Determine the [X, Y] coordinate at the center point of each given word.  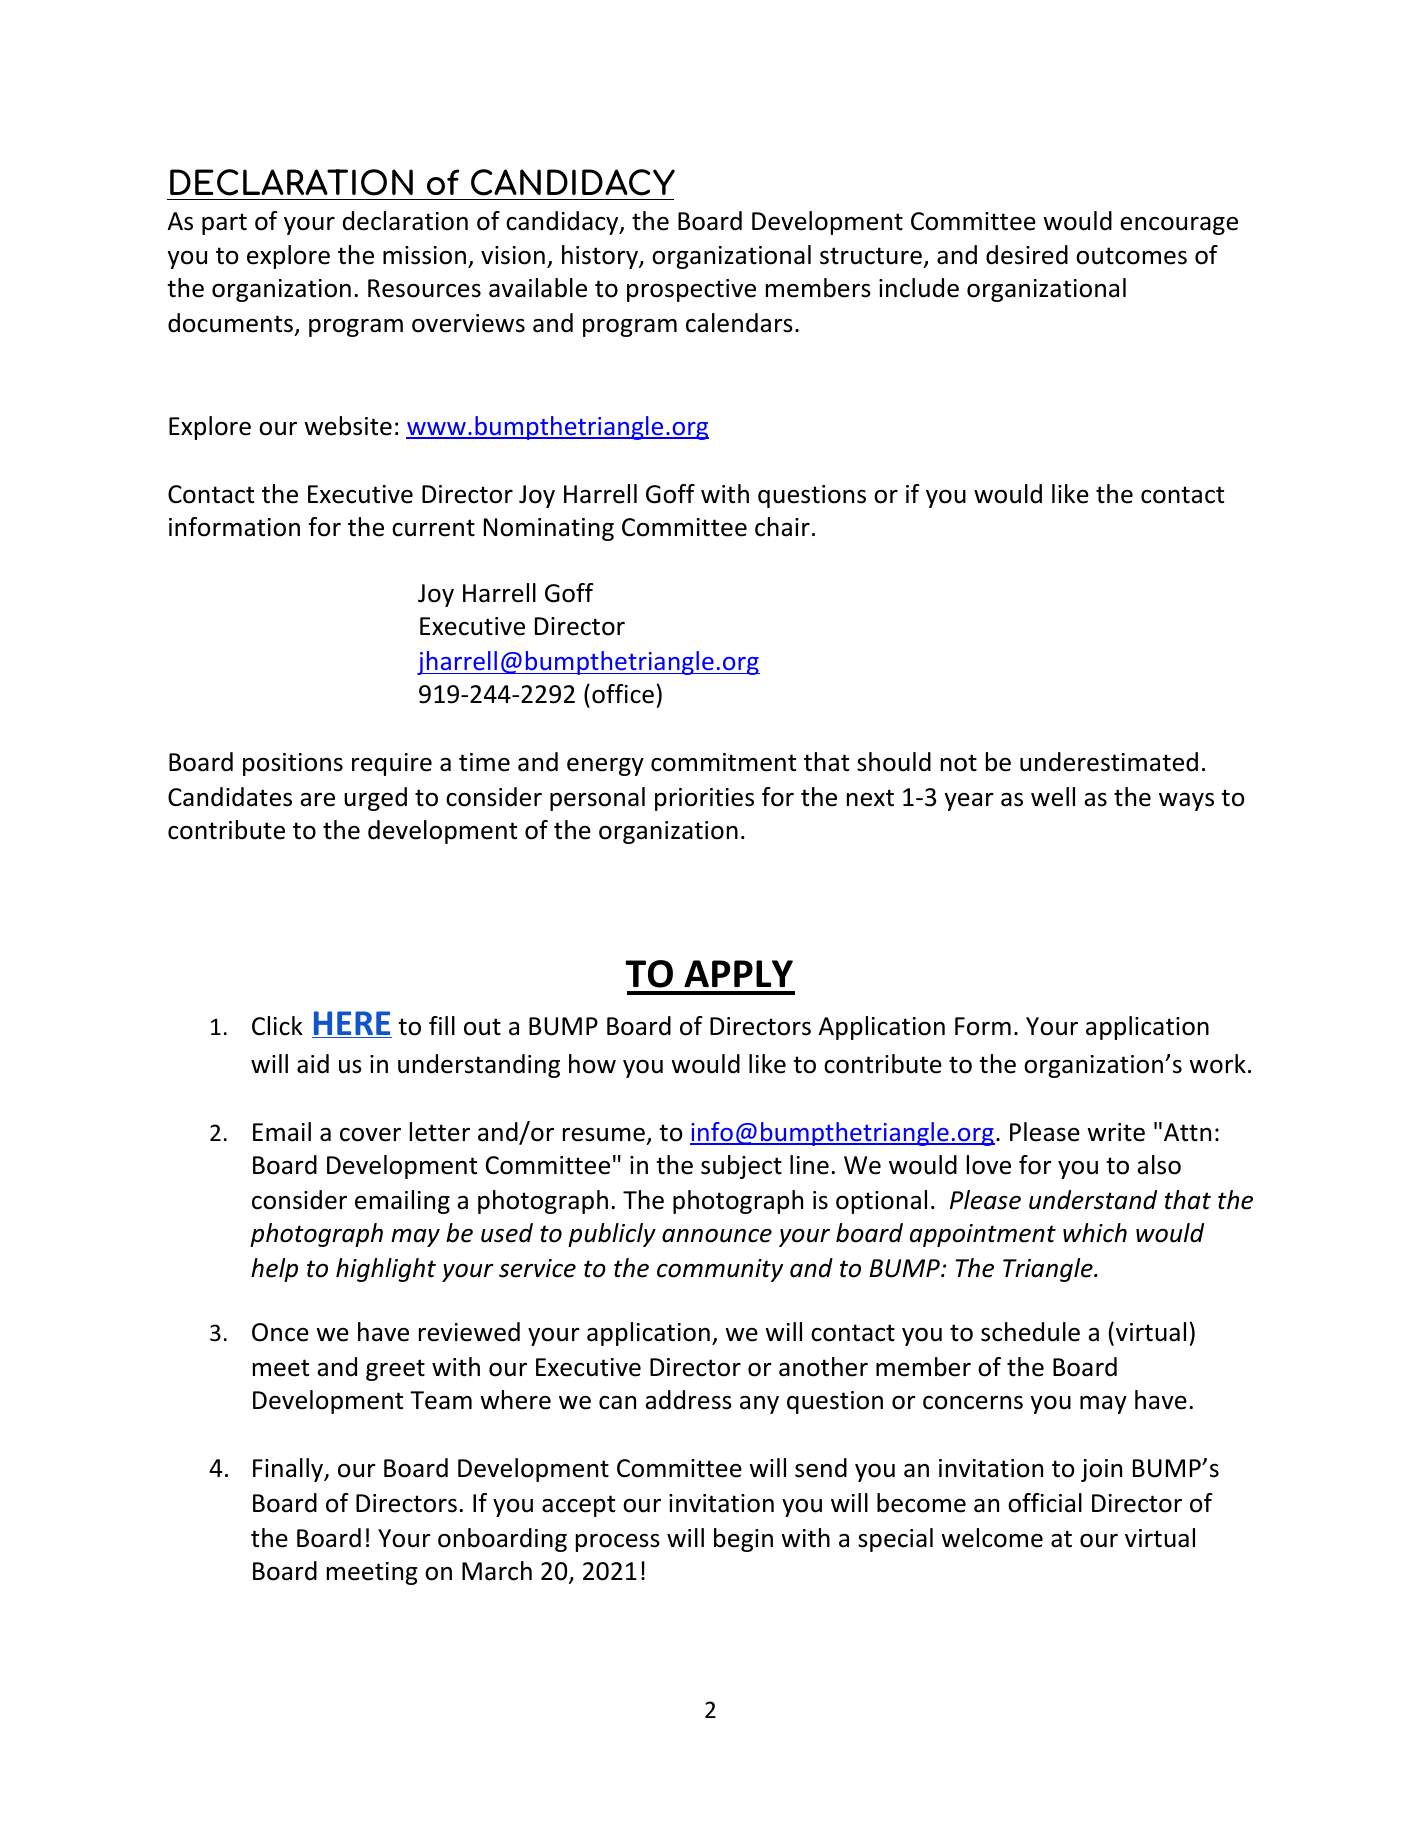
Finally [289, 1470]
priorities [704, 799]
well [1053, 797]
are [317, 800]
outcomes [1131, 256]
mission [424, 255]
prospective [691, 290]
